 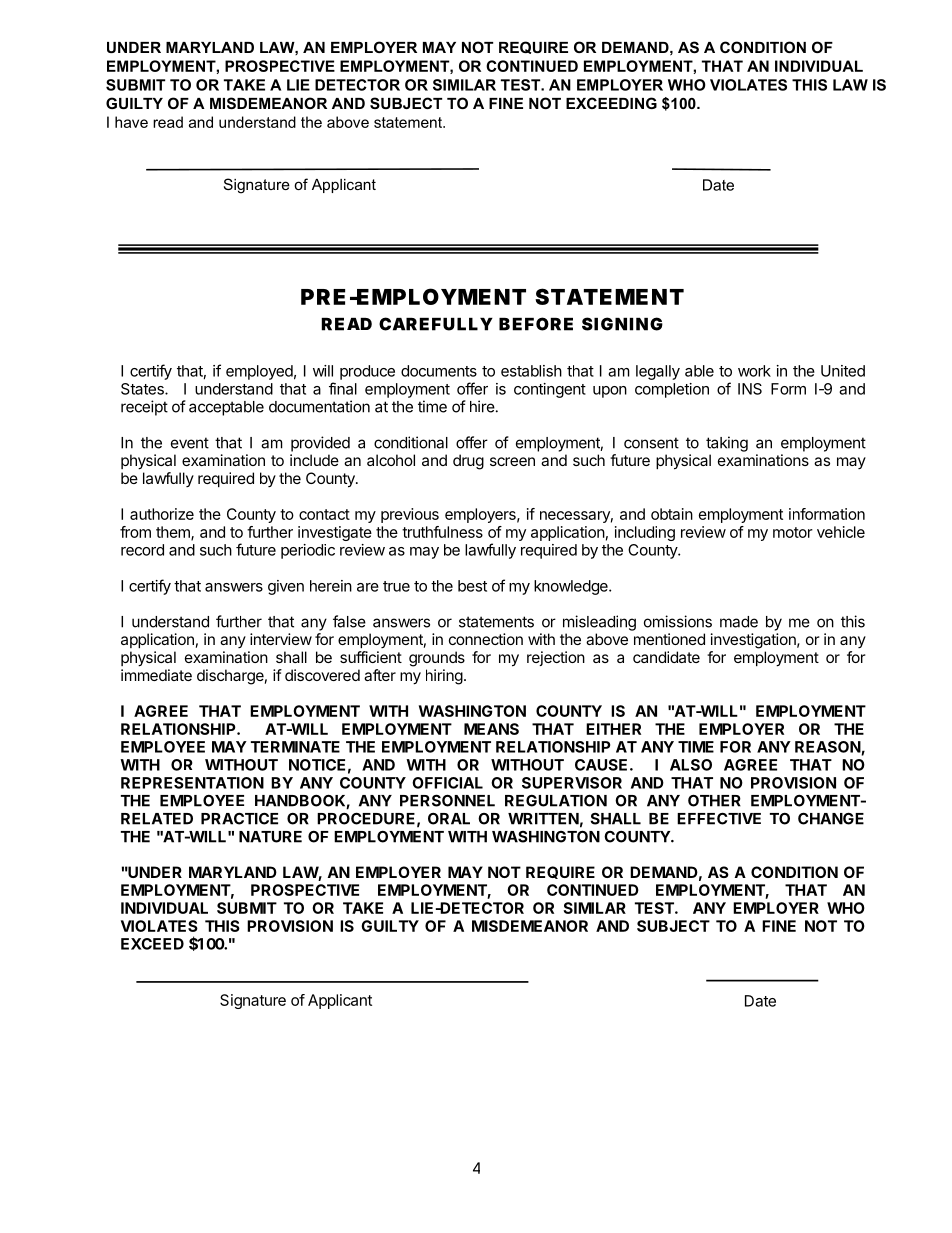 What do you see at coordinates (468, 462) in the document?
I see `drug` at bounding box center [468, 462].
